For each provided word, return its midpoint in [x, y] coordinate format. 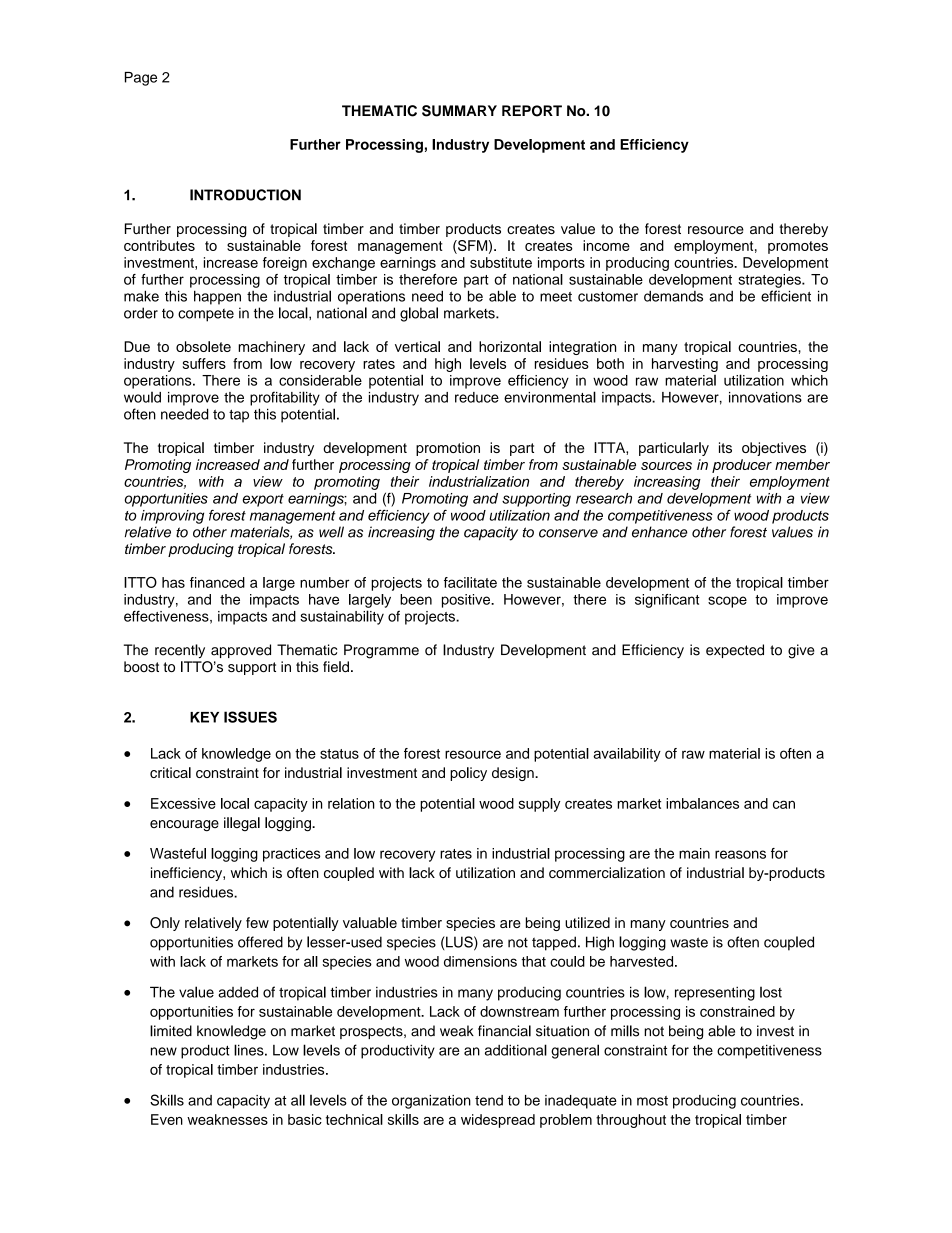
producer [742, 466]
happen [217, 297]
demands [673, 296]
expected [735, 651]
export [263, 500]
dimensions [480, 961]
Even [167, 1119]
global [419, 314]
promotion [448, 449]
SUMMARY [459, 111]
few [257, 922]
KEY [204, 717]
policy [468, 774]
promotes [798, 247]
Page [141, 79]
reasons [740, 854]
